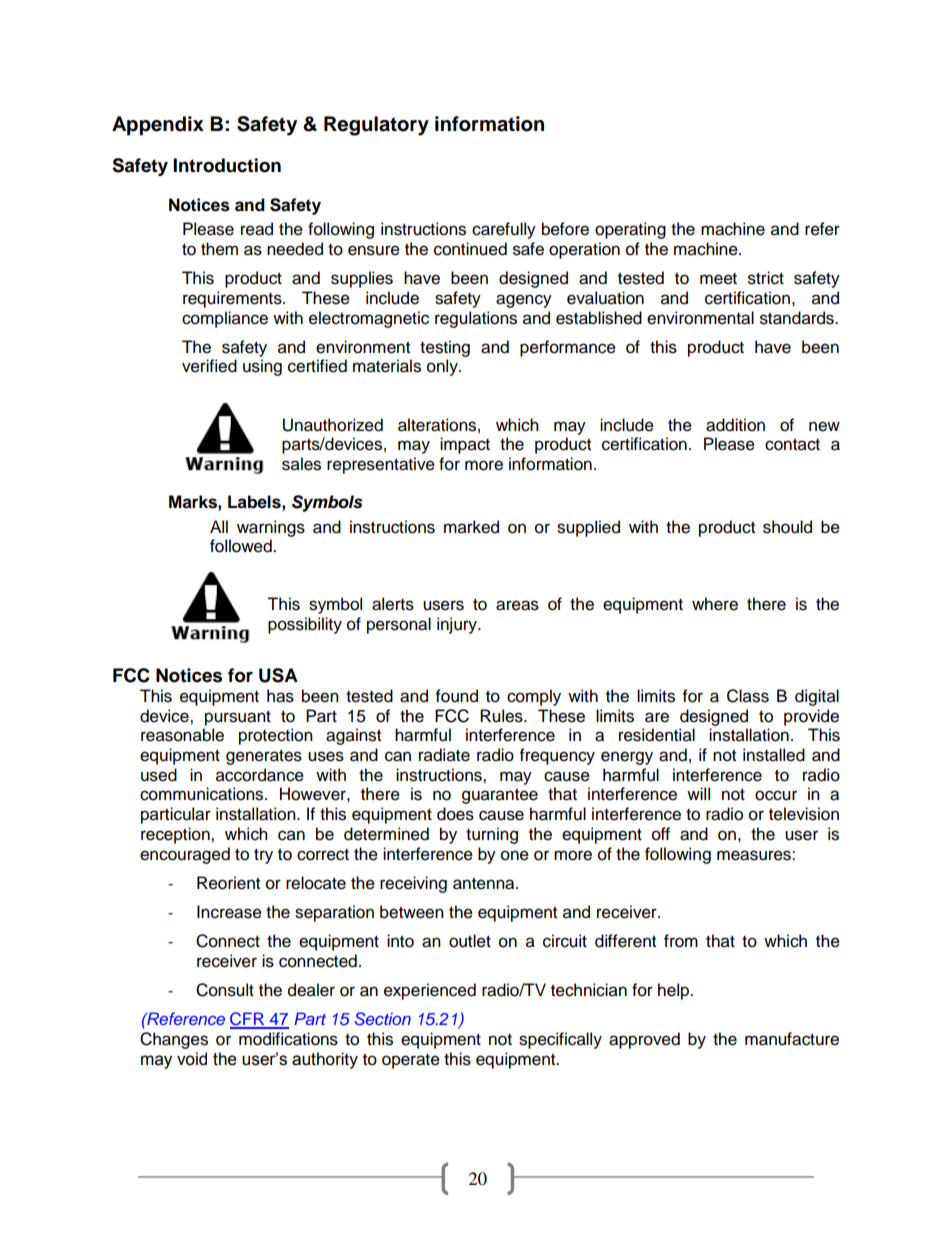 This image has width=952, height=1233. I want to click on CFR, so click(248, 1020).
